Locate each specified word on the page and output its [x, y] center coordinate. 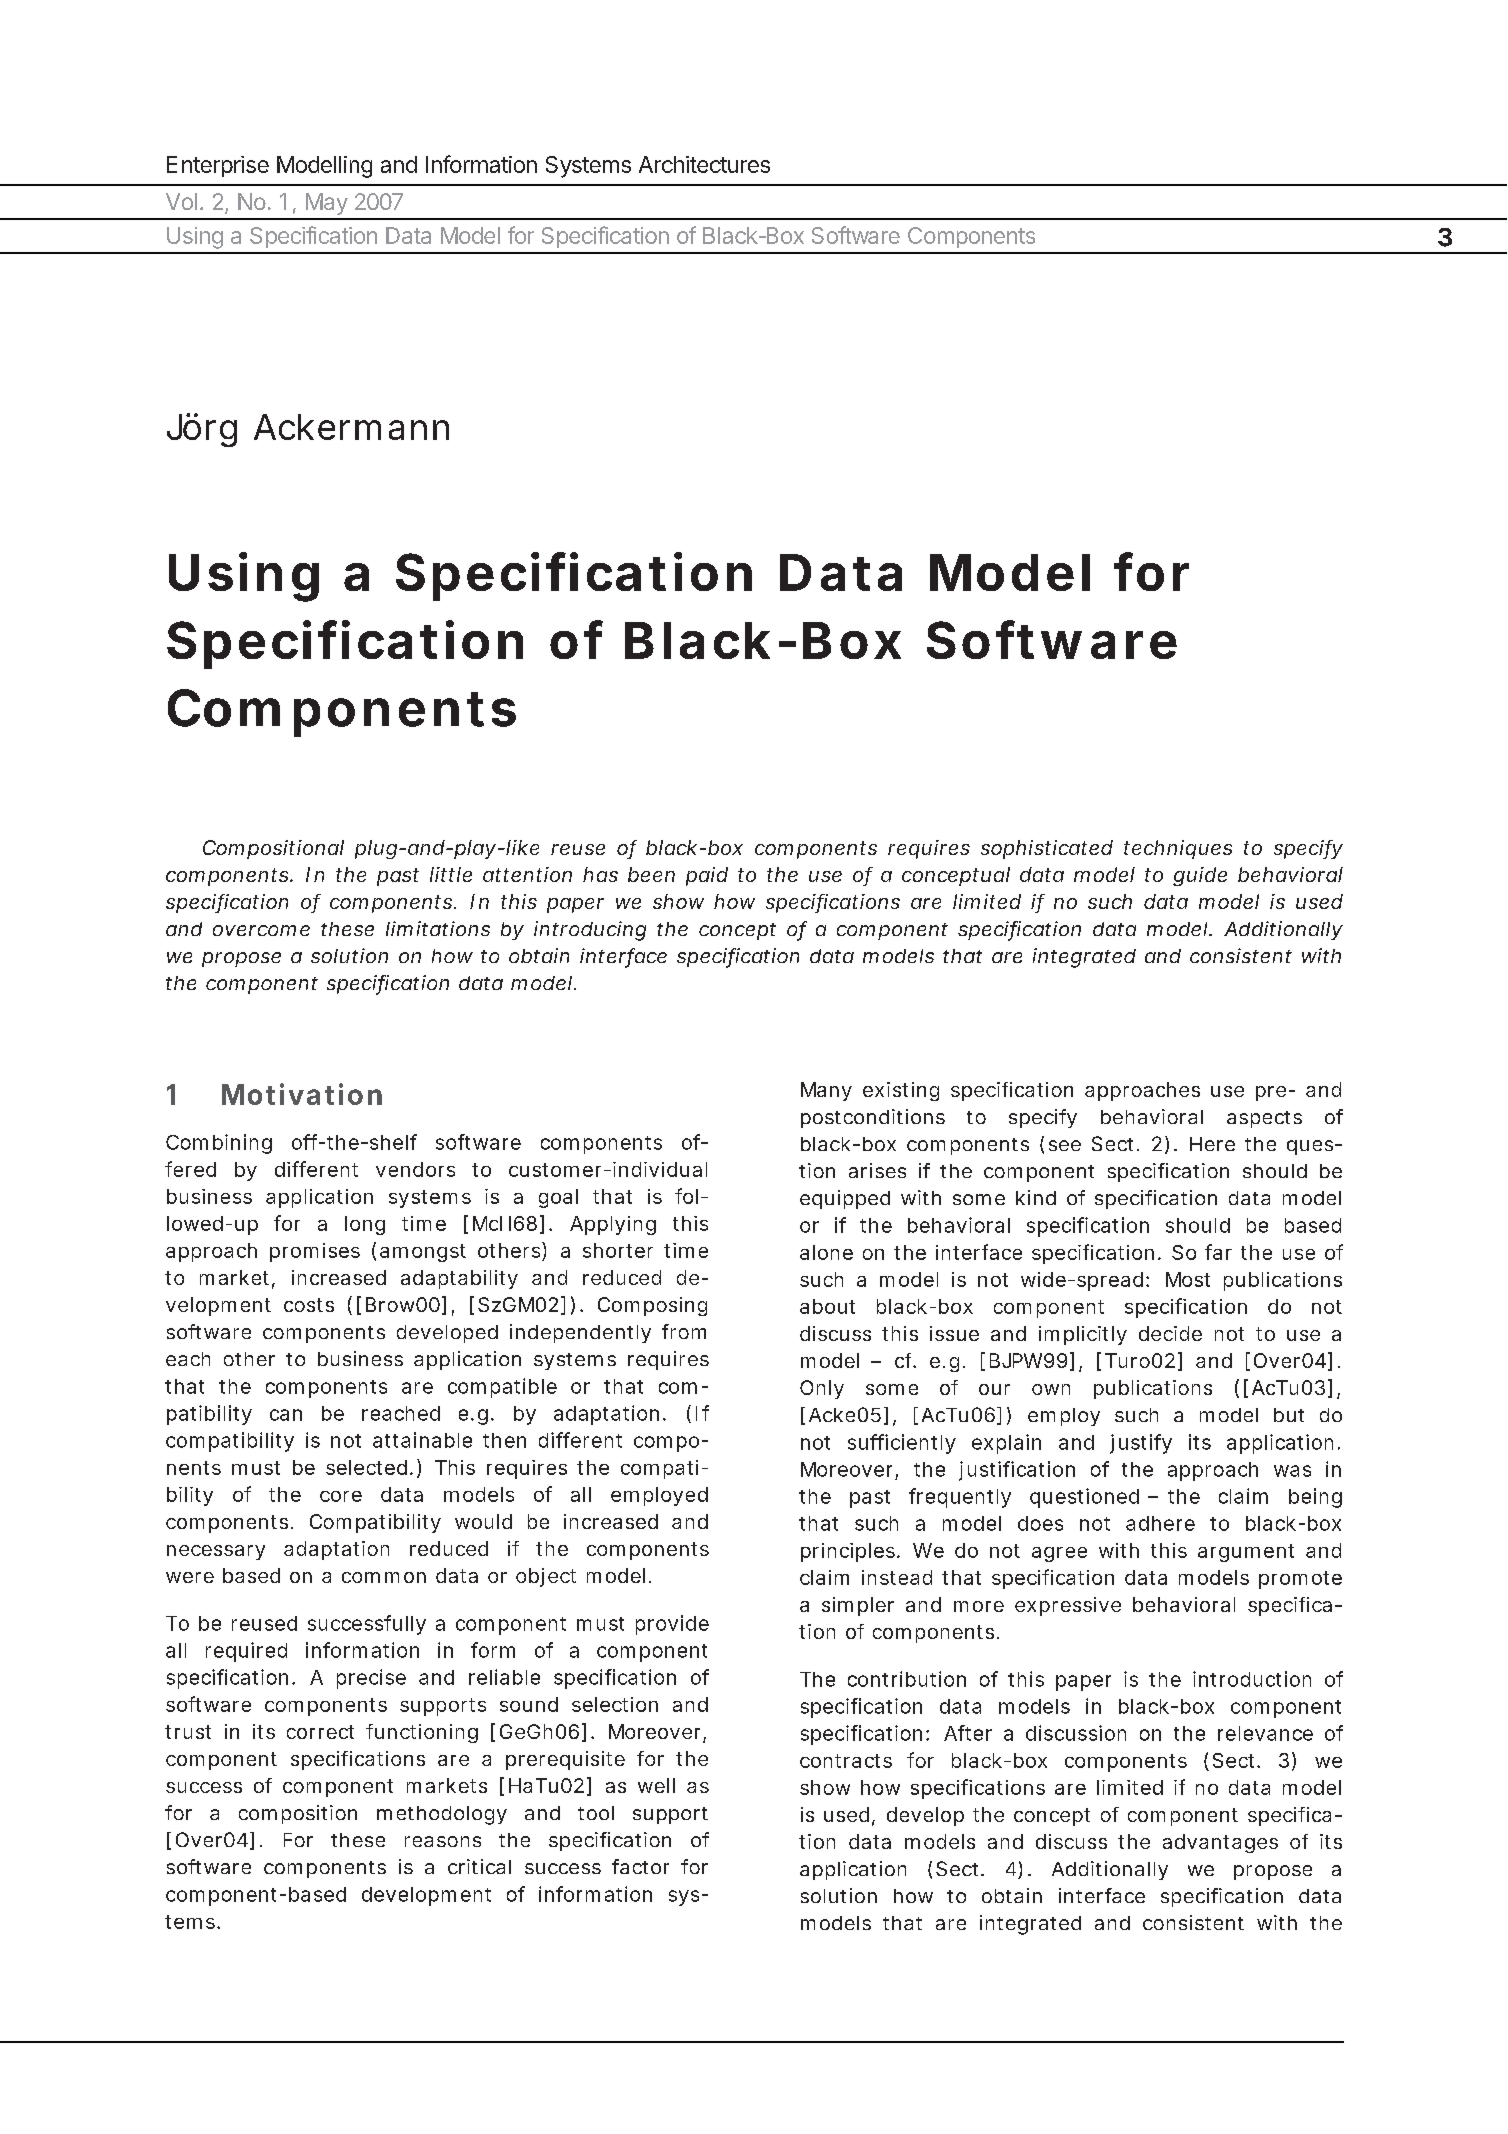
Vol [181, 201]
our [994, 1389]
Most [1188, 1279]
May [327, 204]
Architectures [704, 164]
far [1218, 1252]
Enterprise [218, 166]
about [827, 1306]
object [546, 1577]
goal [558, 1198]
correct [320, 1732]
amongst [423, 1253]
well [656, 1785]
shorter [618, 1250]
